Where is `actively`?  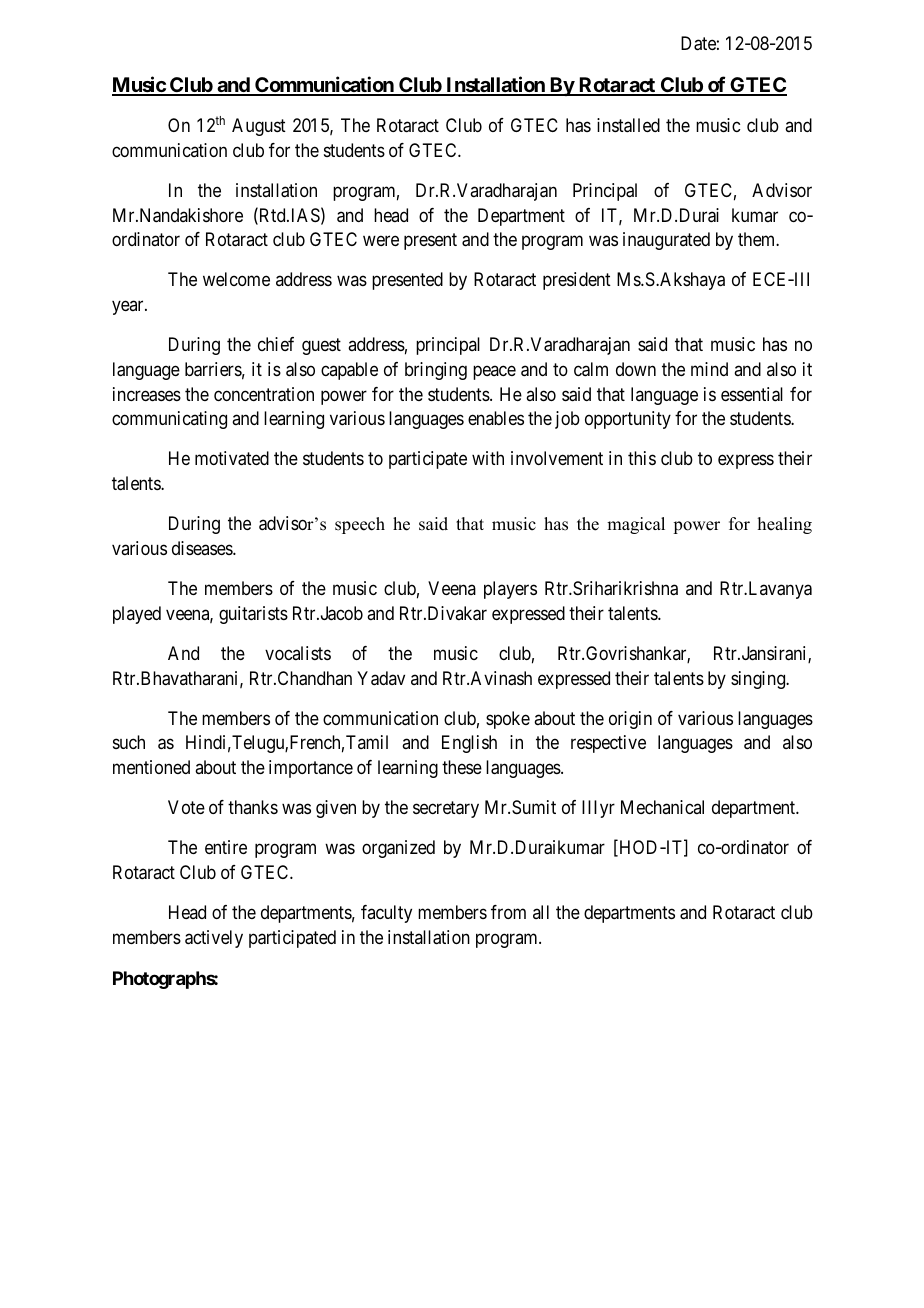
actively is located at coordinates (214, 939).
